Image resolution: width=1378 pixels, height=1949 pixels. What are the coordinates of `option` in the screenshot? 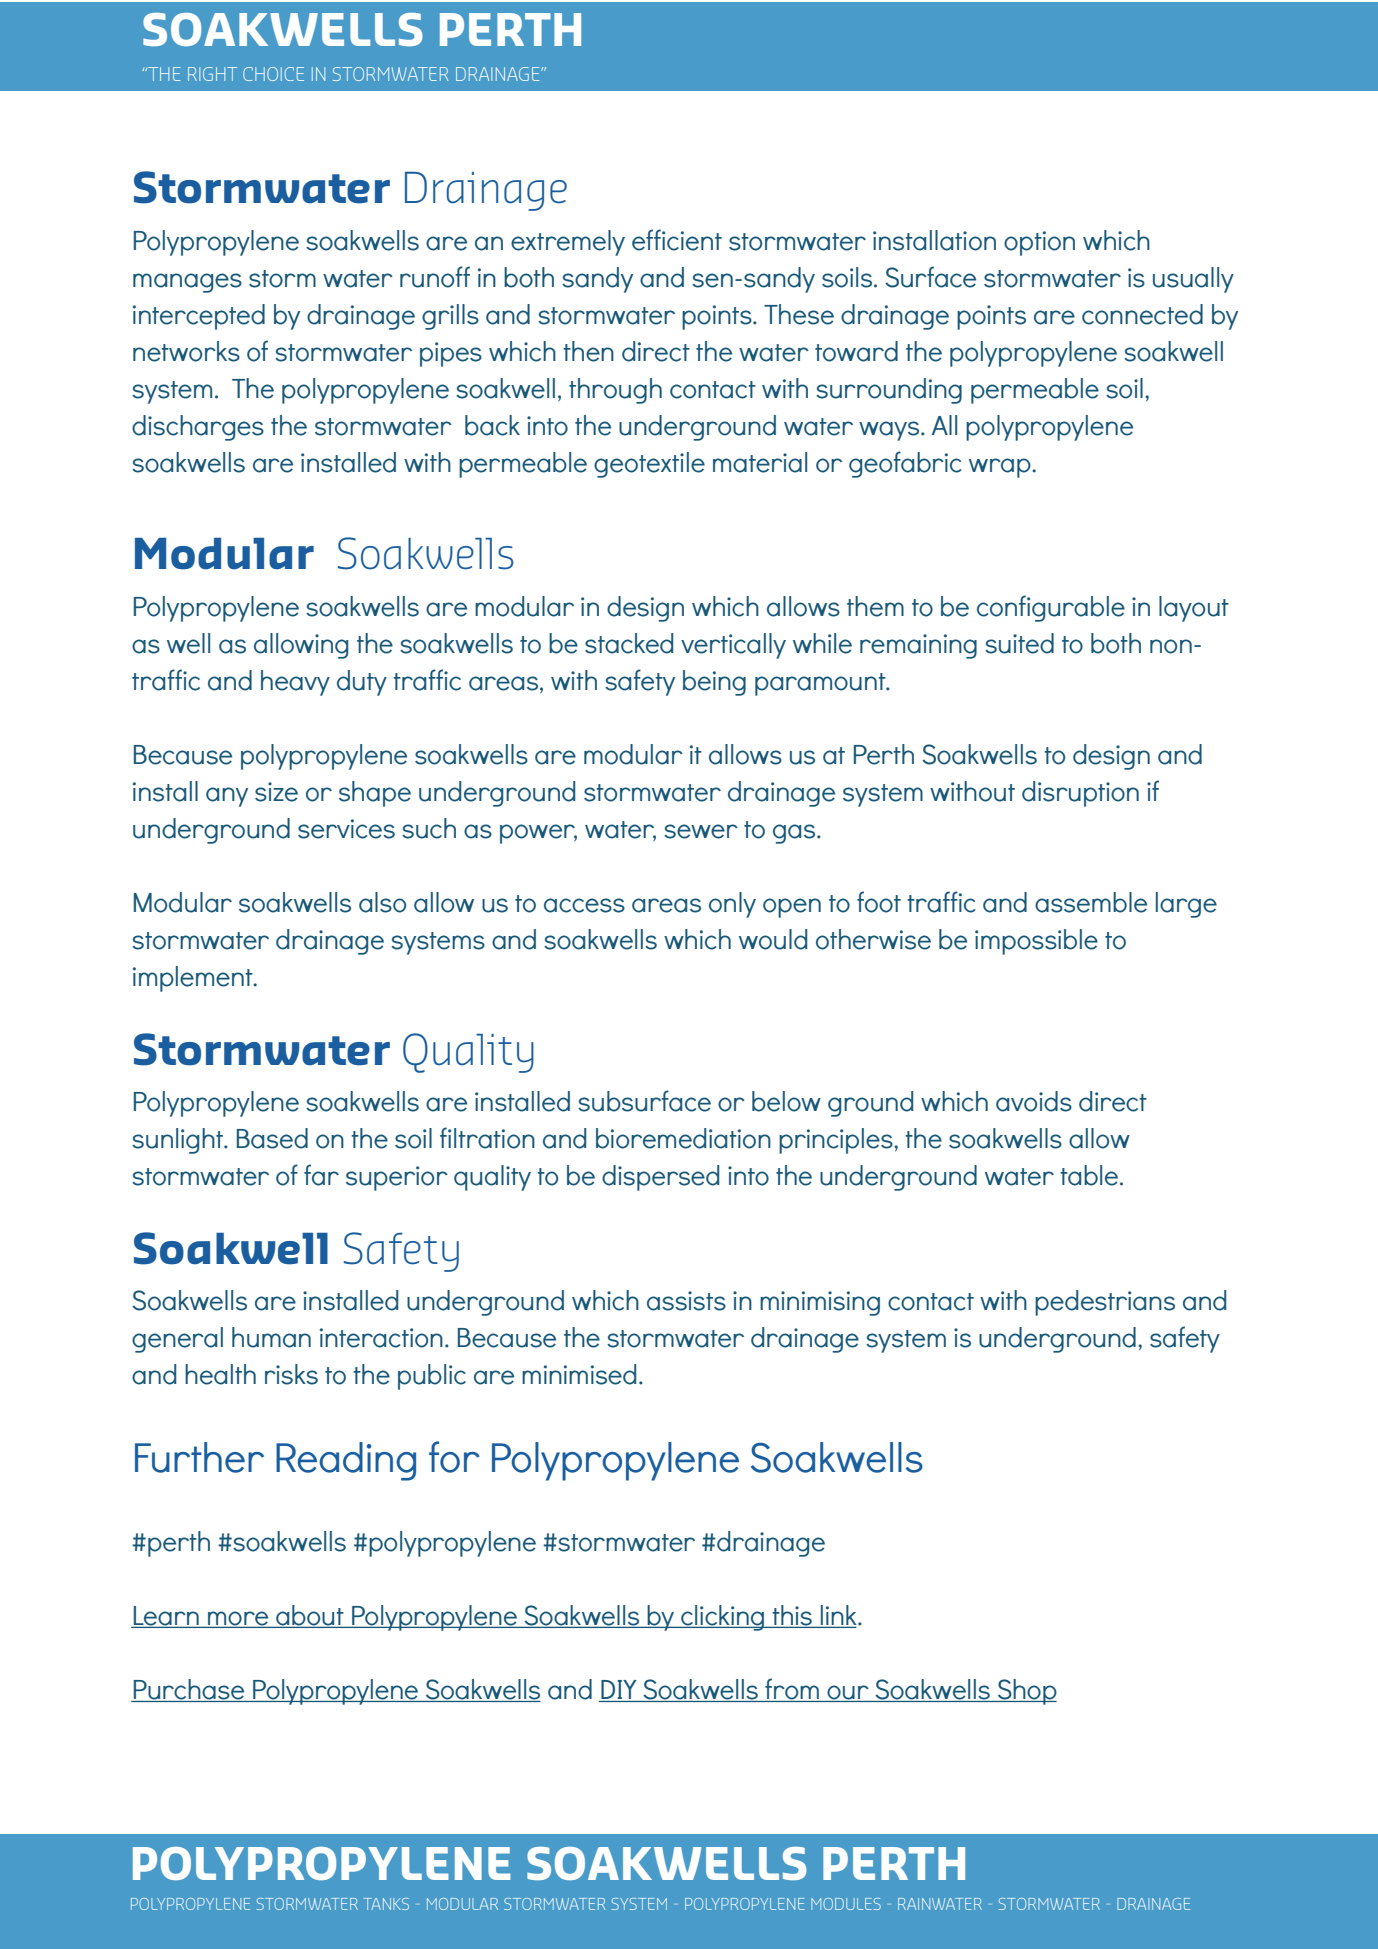 It's located at (1039, 243).
